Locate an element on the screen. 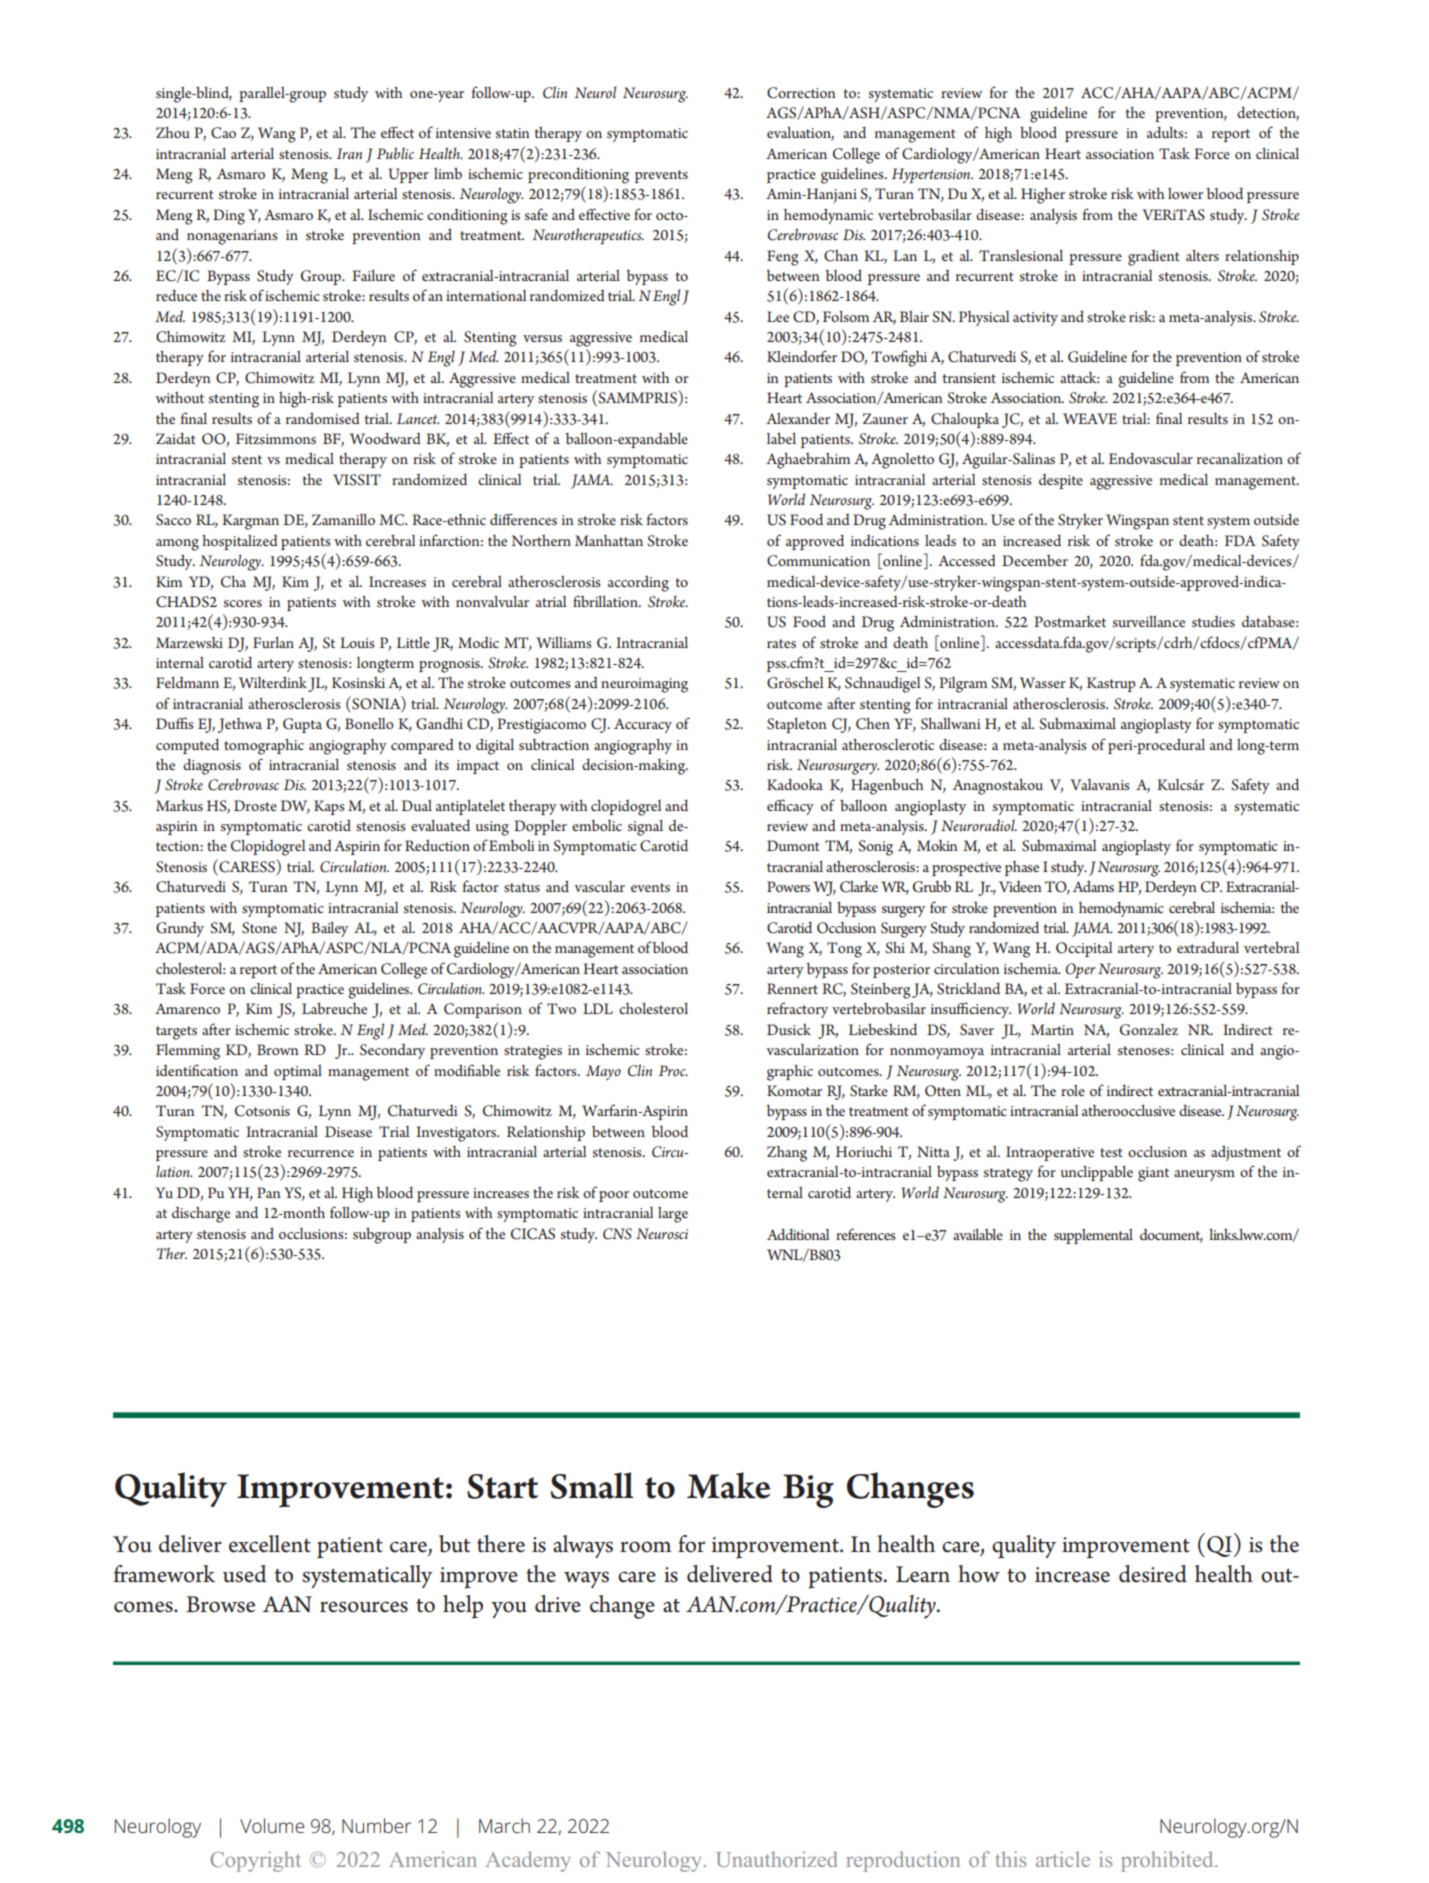 Image resolution: width=1429 pixels, height=1883 pixels. Correction is located at coordinates (801, 93).
